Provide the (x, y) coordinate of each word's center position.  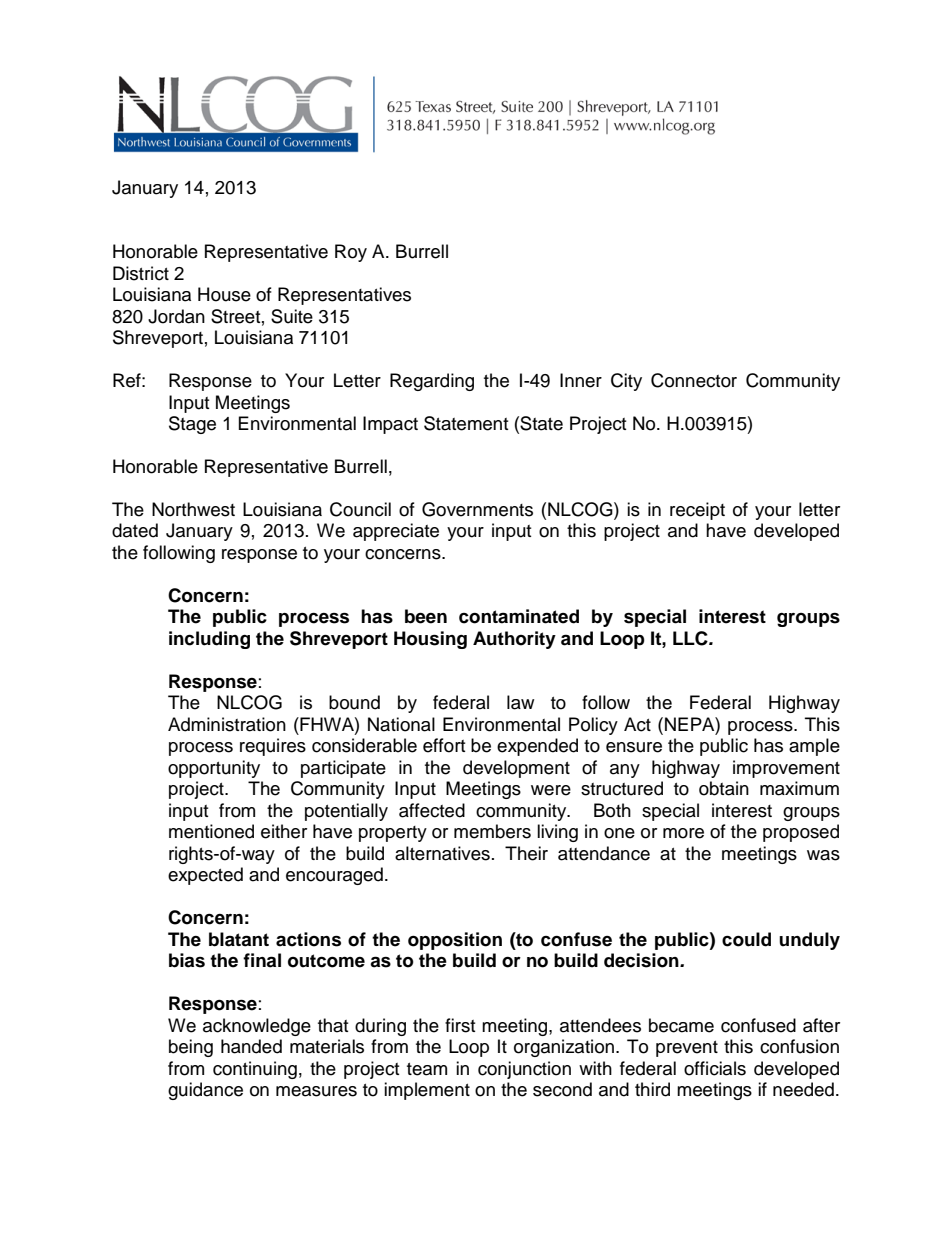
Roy (351, 253)
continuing (255, 1070)
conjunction (524, 1070)
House (224, 294)
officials (715, 1068)
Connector (694, 380)
